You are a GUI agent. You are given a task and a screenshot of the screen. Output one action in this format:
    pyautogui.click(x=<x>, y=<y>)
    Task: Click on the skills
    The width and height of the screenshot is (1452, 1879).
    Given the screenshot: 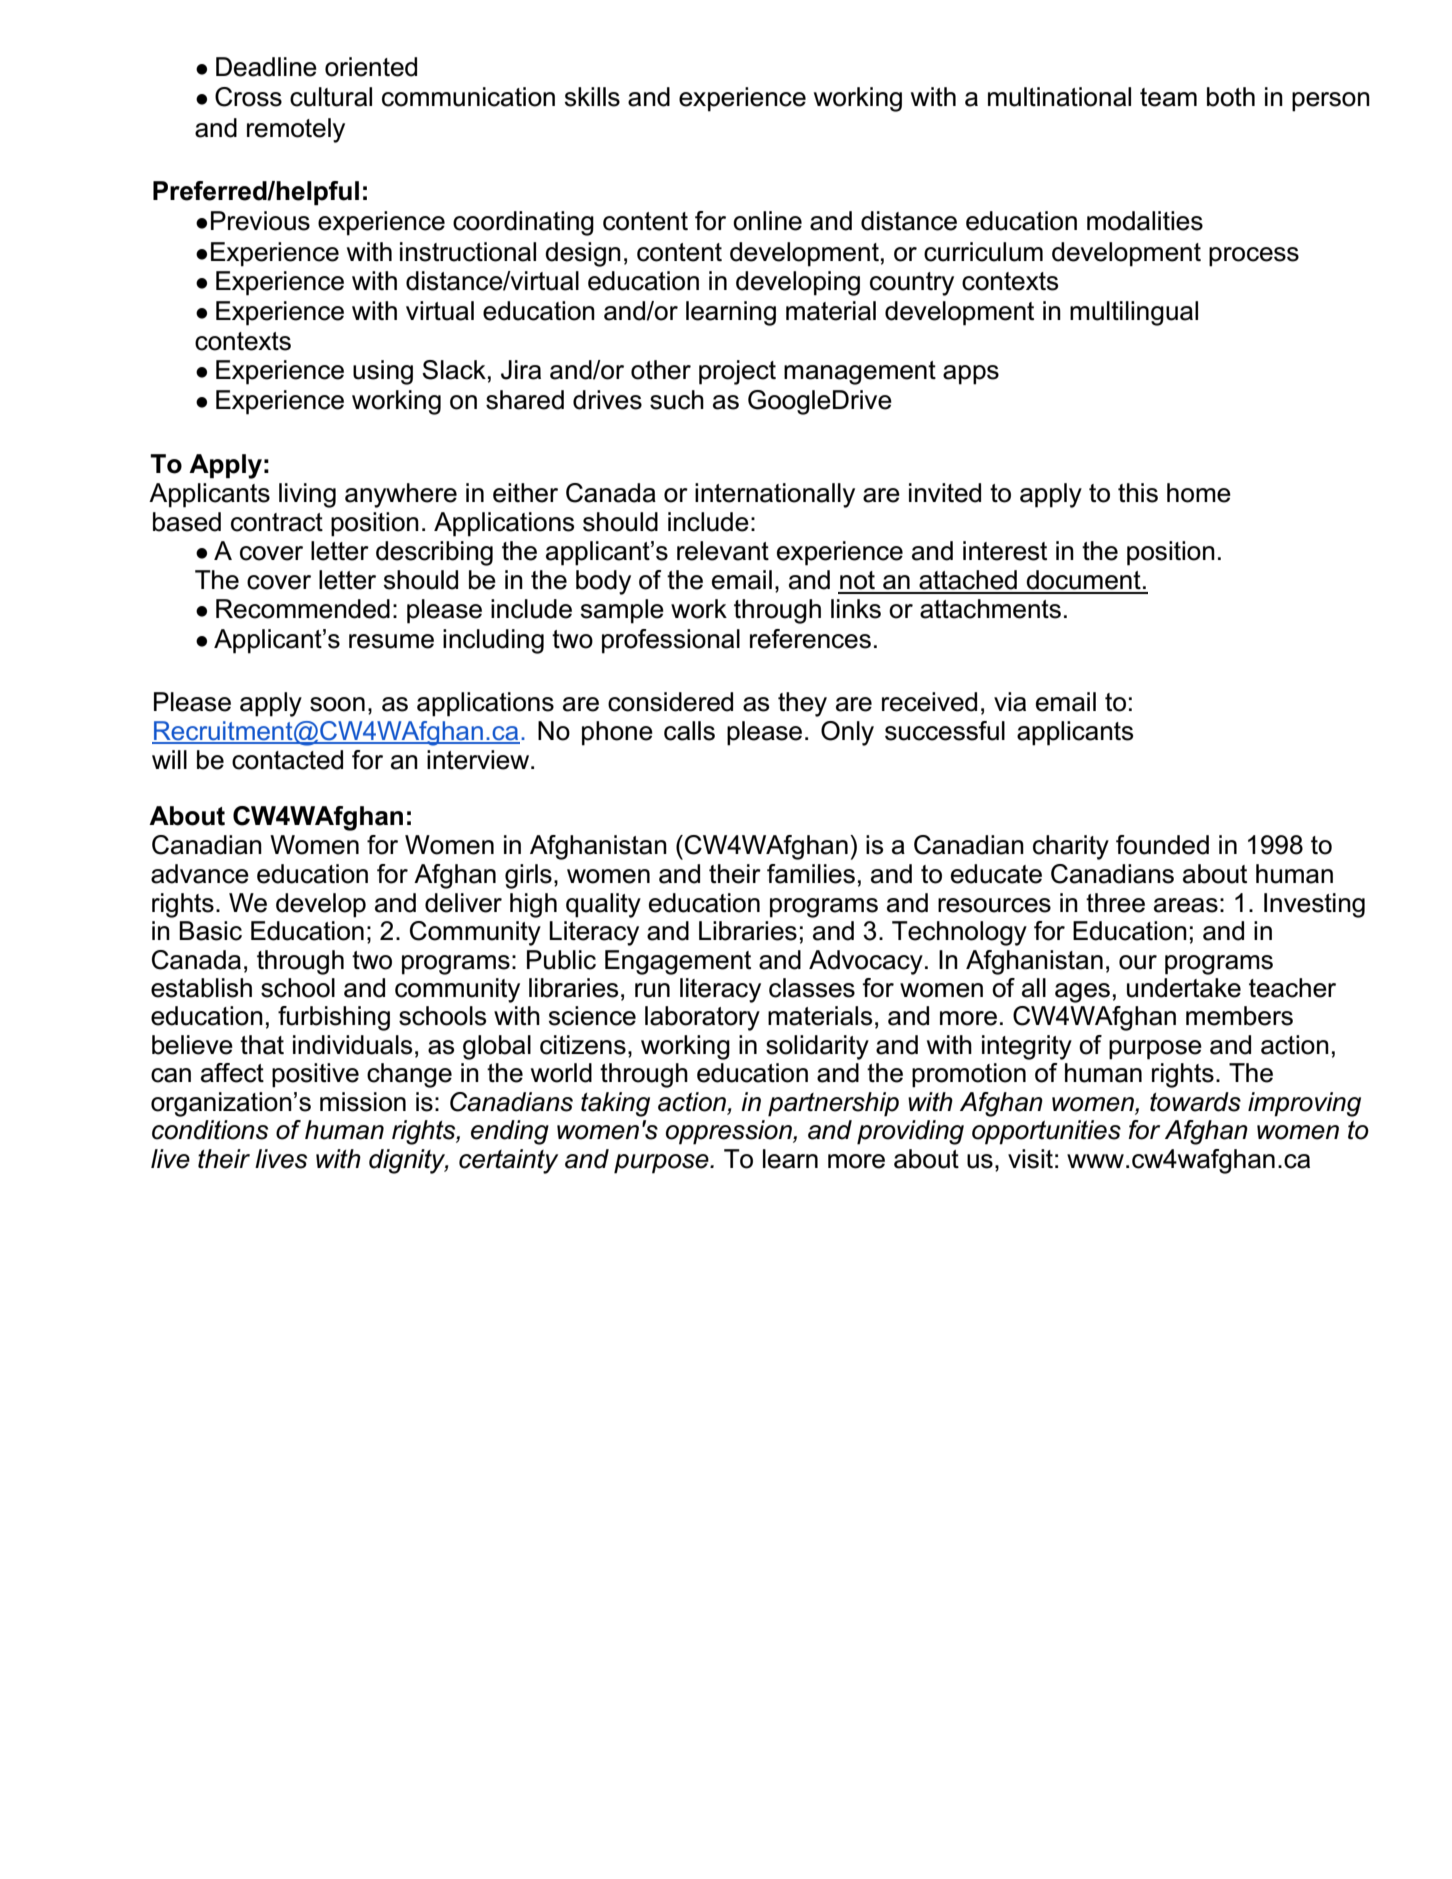 What is the action you would take?
    pyautogui.click(x=592, y=97)
